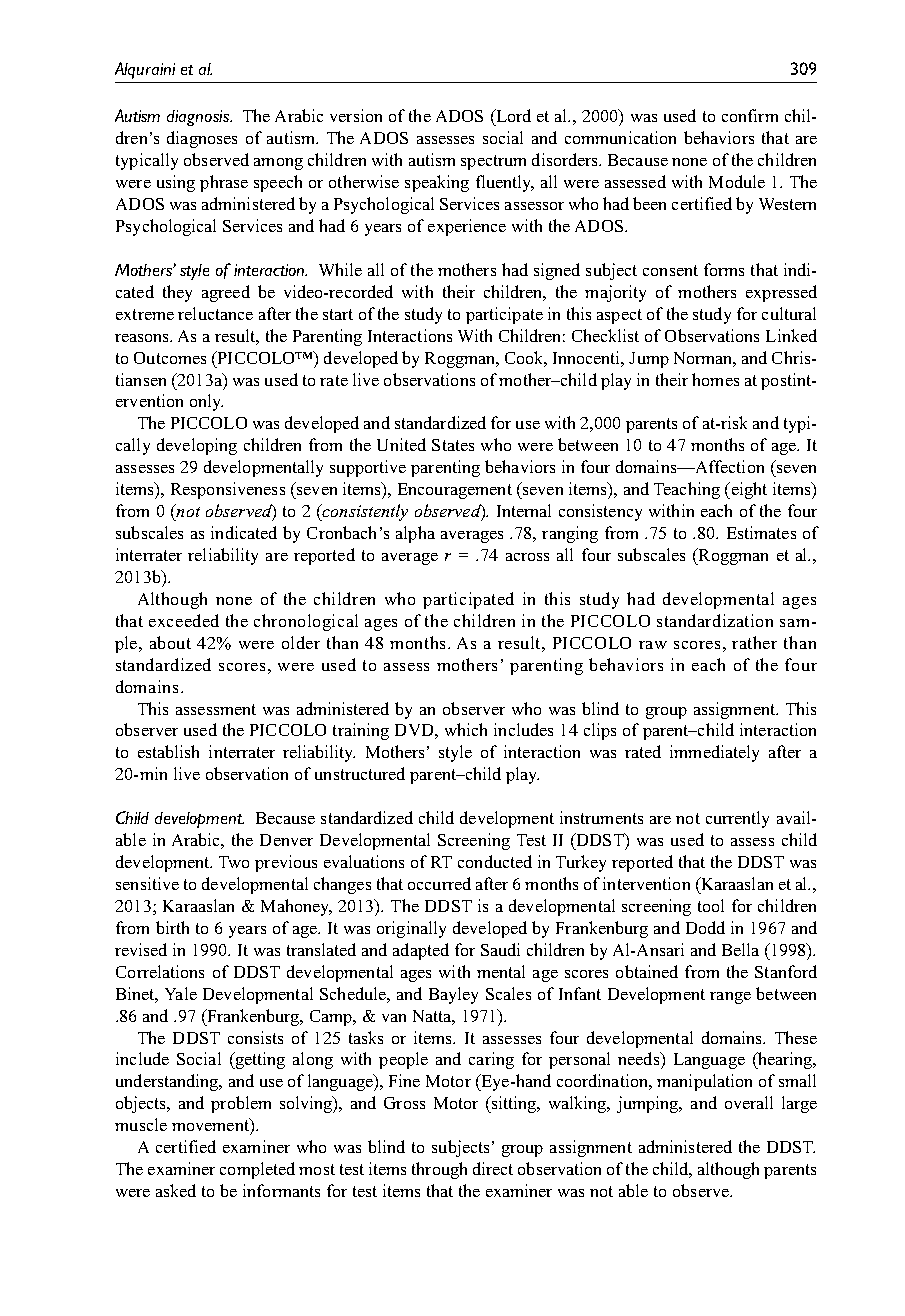 This screenshot has width=905, height=1316. What do you see at coordinates (715, 379) in the screenshot?
I see `homes` at bounding box center [715, 379].
